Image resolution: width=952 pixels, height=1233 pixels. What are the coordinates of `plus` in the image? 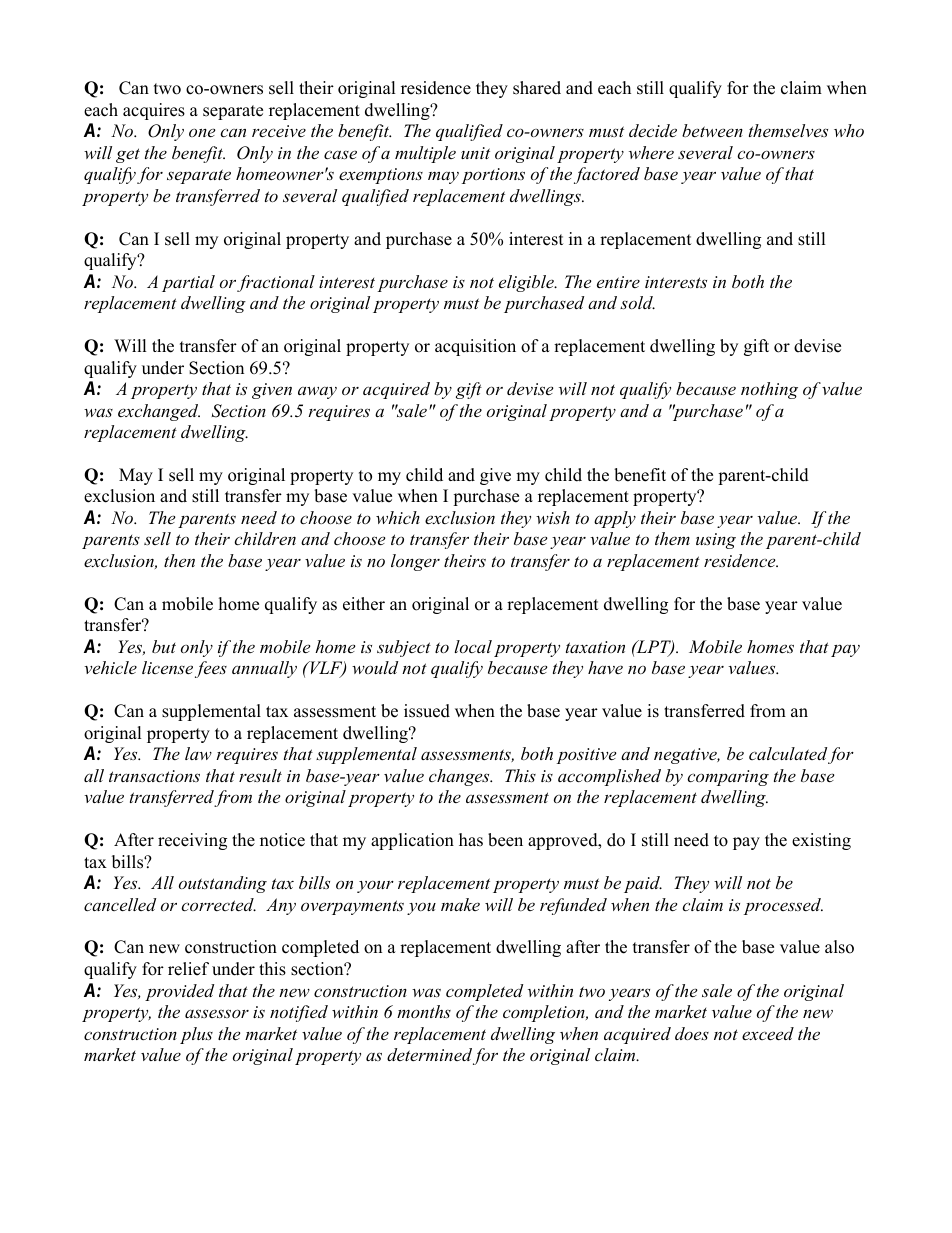 It's located at (196, 1035).
